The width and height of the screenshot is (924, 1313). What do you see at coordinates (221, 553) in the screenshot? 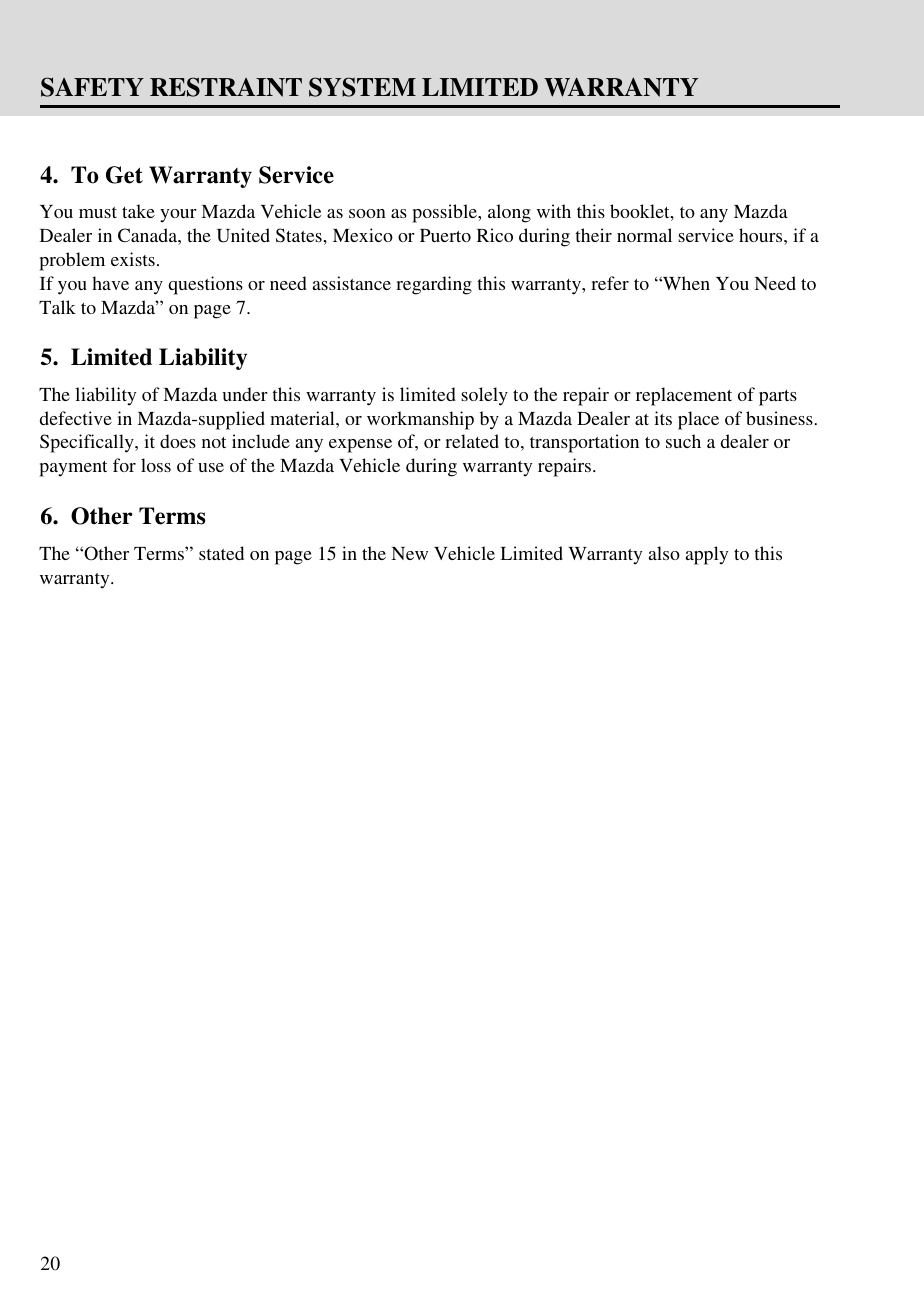
I see `stated` at bounding box center [221, 553].
